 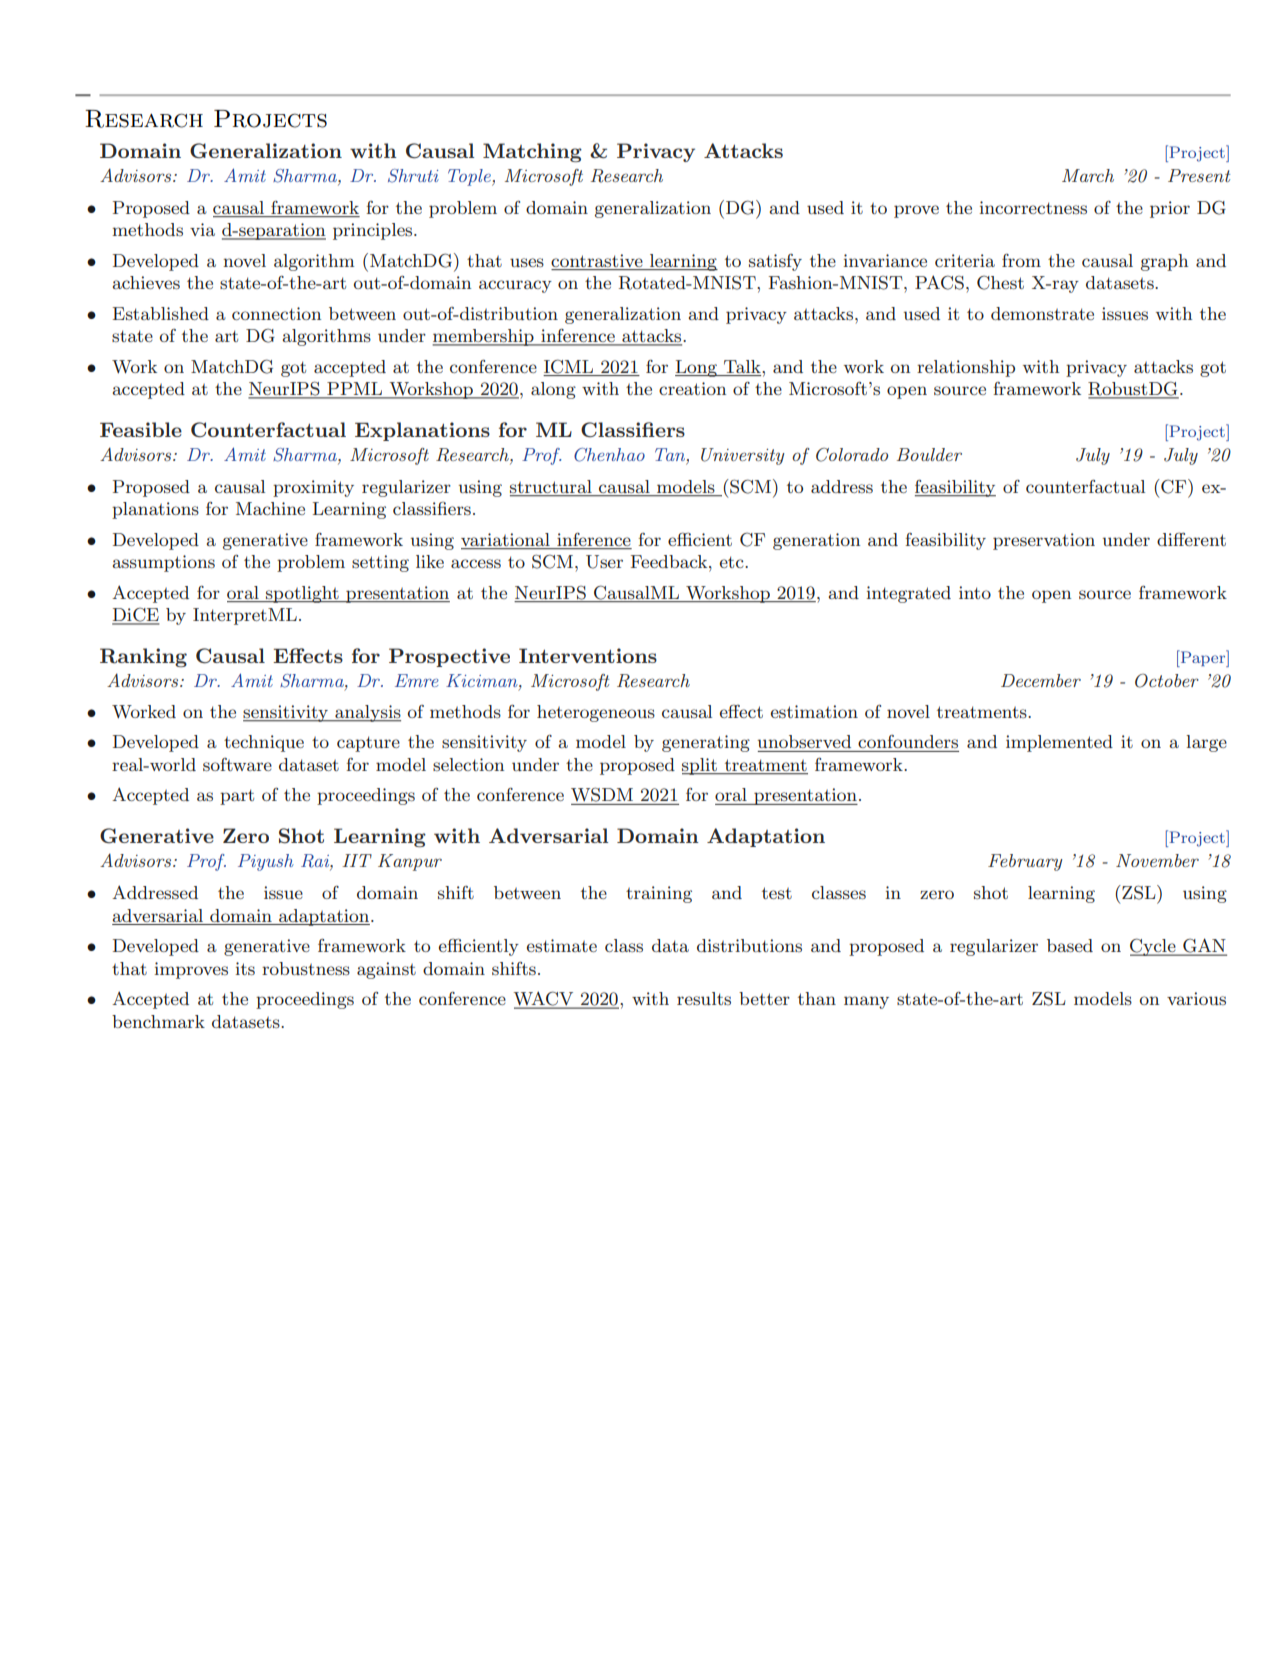 I want to click on March, so click(x=1088, y=175).
